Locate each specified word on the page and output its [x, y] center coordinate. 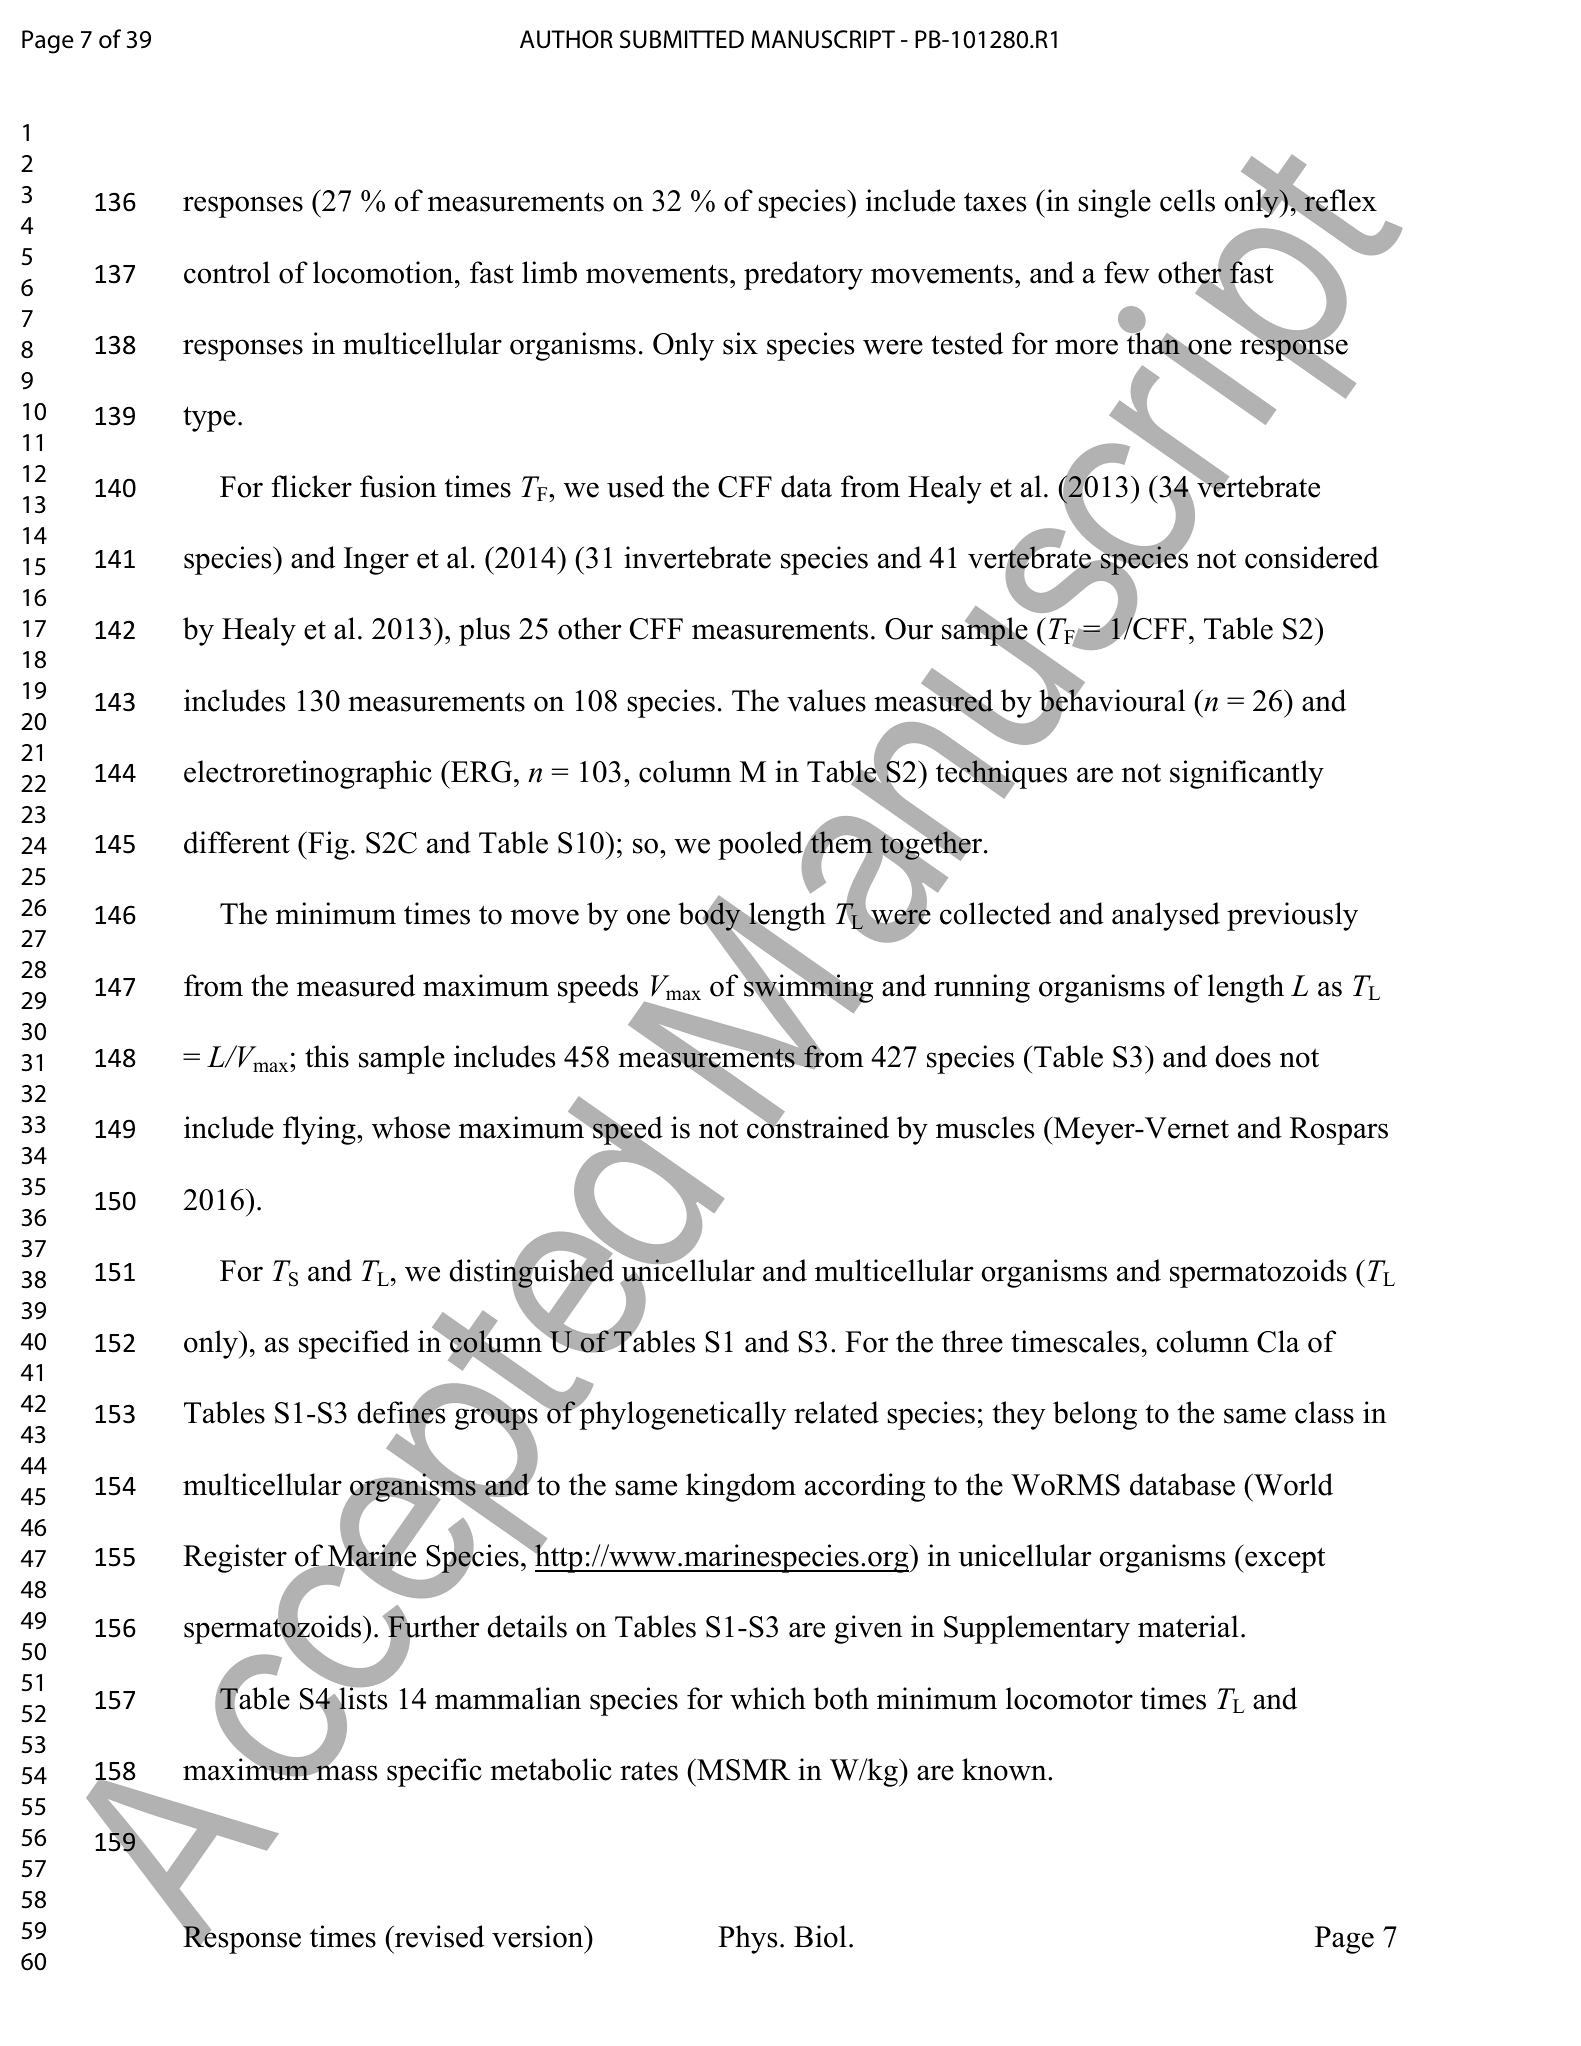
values [826, 700]
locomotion [384, 272]
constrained [818, 1127]
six [740, 343]
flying [320, 1130]
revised [438, 1936]
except [1284, 1560]
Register [235, 1558]
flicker [311, 486]
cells [1187, 200]
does [1243, 1056]
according [865, 1487]
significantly [1247, 774]
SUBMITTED [682, 39]
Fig [327, 845]
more [1086, 347]
